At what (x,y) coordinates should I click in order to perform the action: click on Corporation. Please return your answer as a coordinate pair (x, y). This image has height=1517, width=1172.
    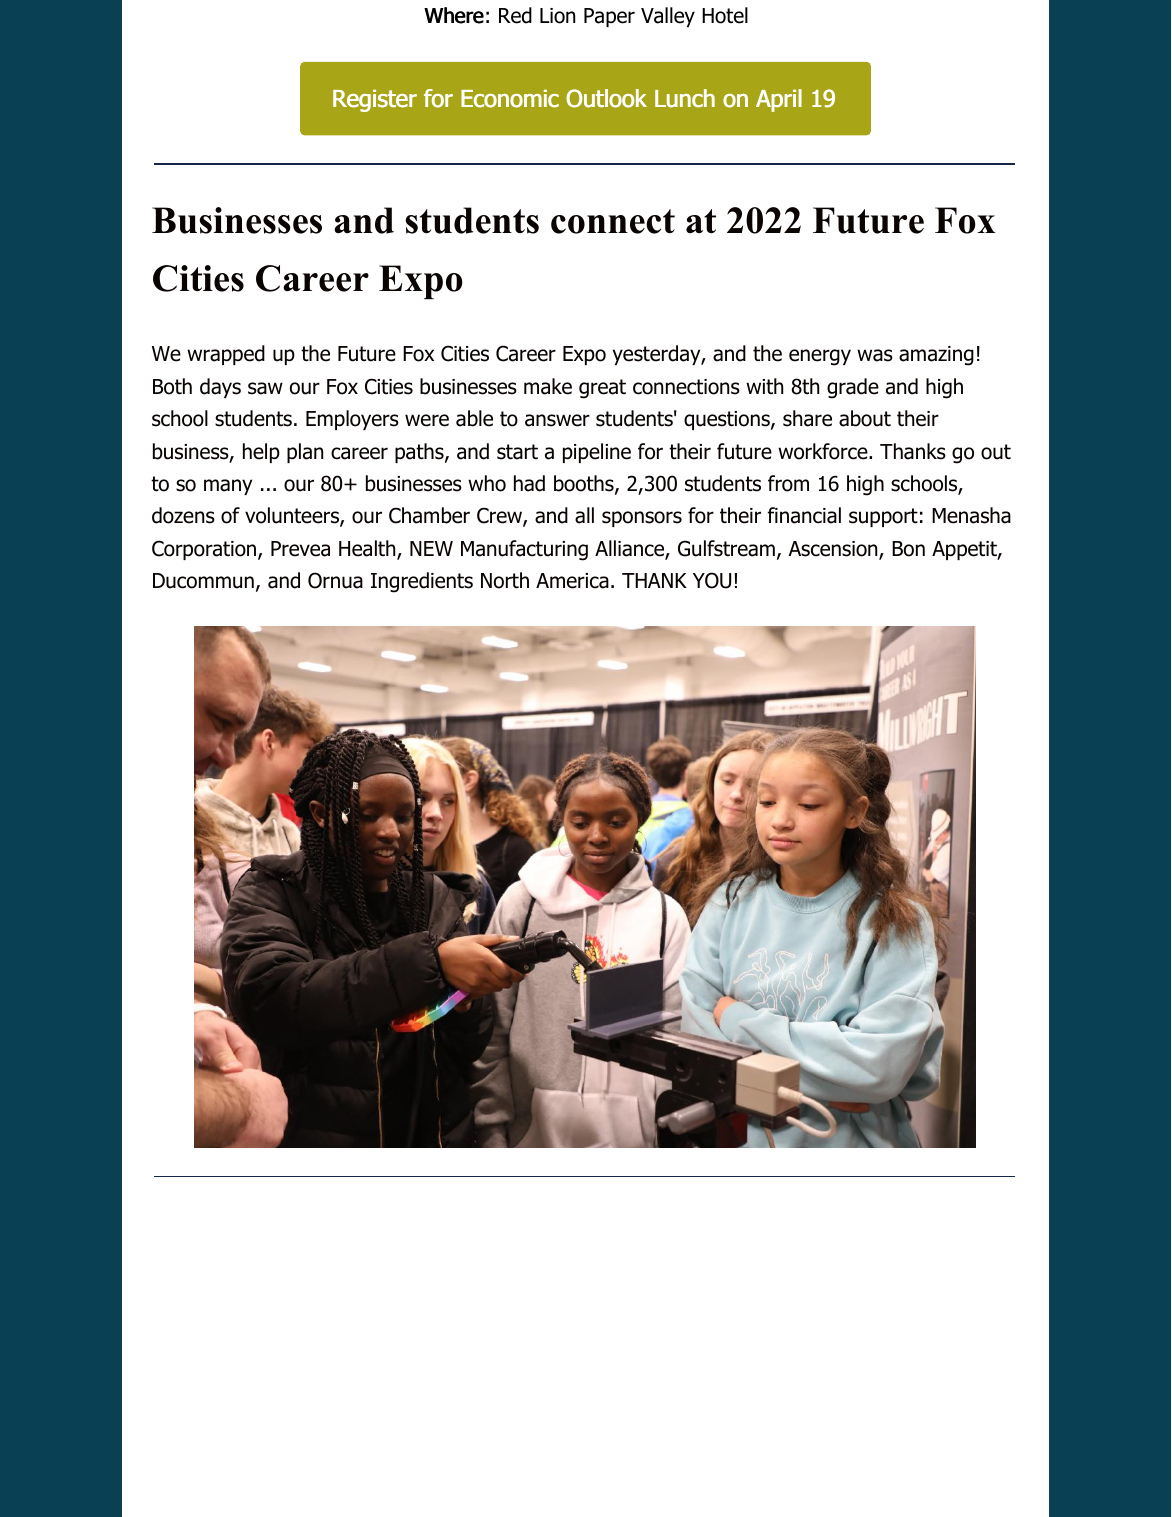
    Looking at the image, I should click on (205, 550).
